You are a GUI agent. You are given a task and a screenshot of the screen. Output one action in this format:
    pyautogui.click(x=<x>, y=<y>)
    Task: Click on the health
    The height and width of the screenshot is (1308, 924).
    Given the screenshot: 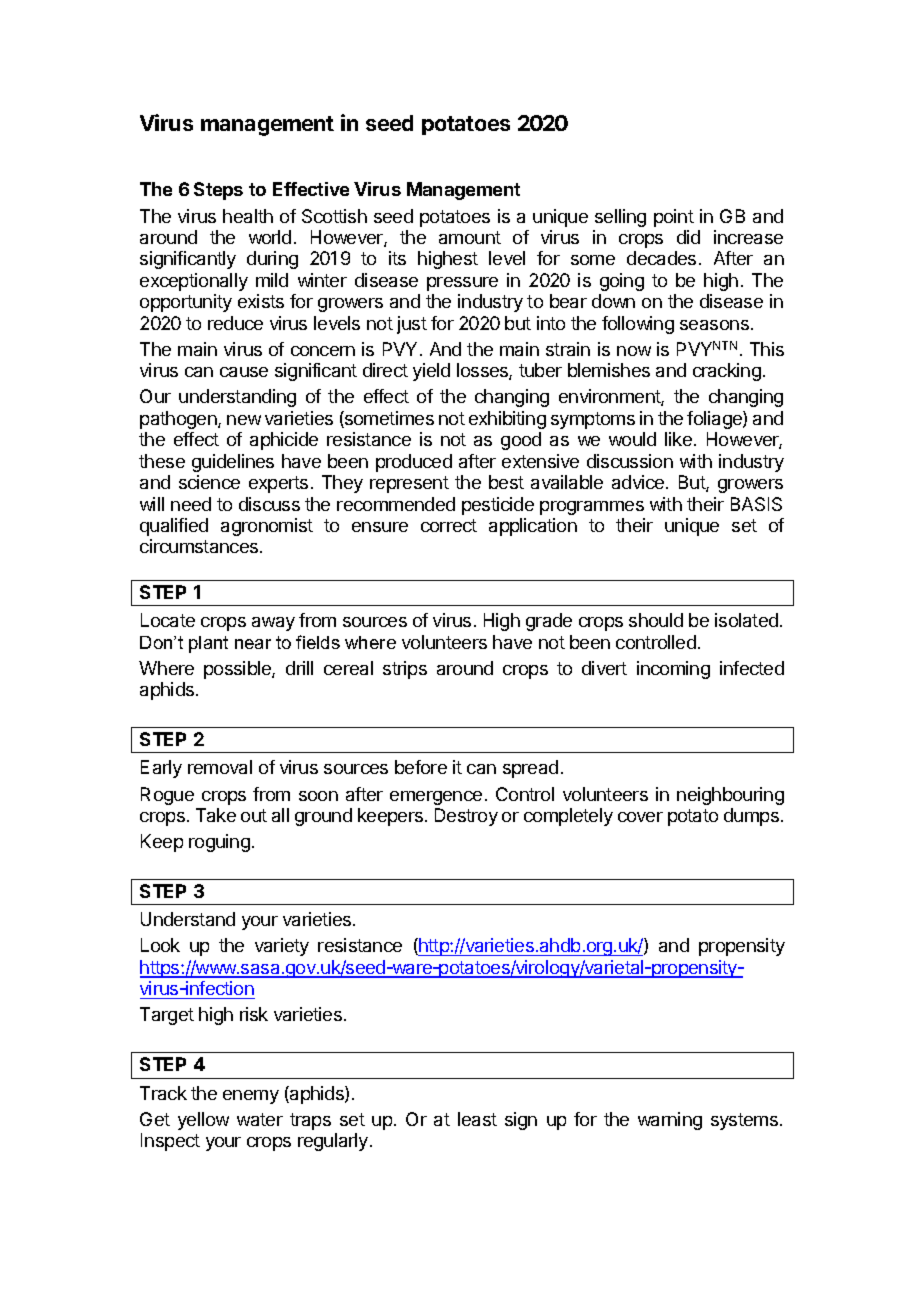 What is the action you would take?
    pyautogui.click(x=248, y=216)
